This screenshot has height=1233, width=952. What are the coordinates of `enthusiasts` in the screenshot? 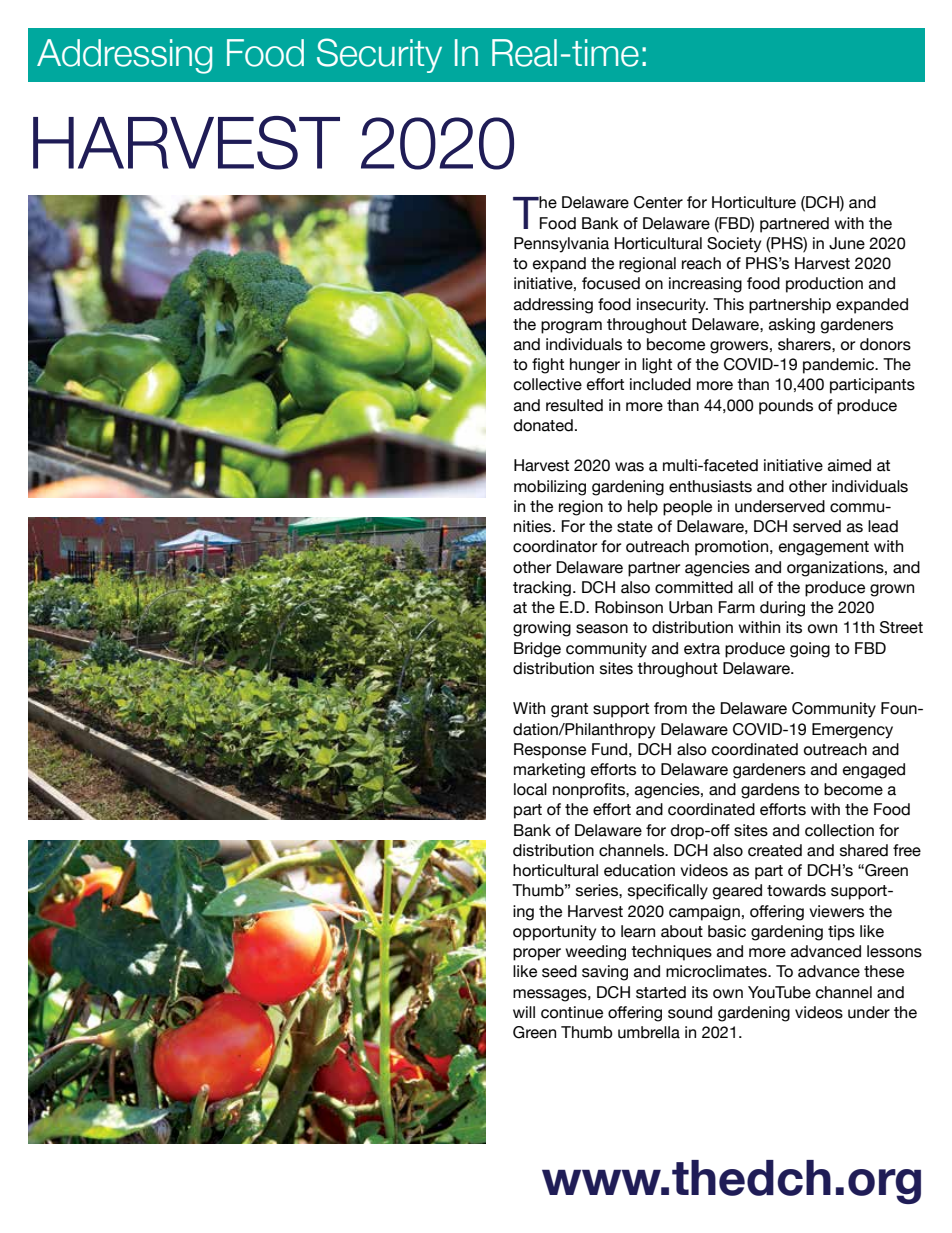 It's located at (710, 486).
